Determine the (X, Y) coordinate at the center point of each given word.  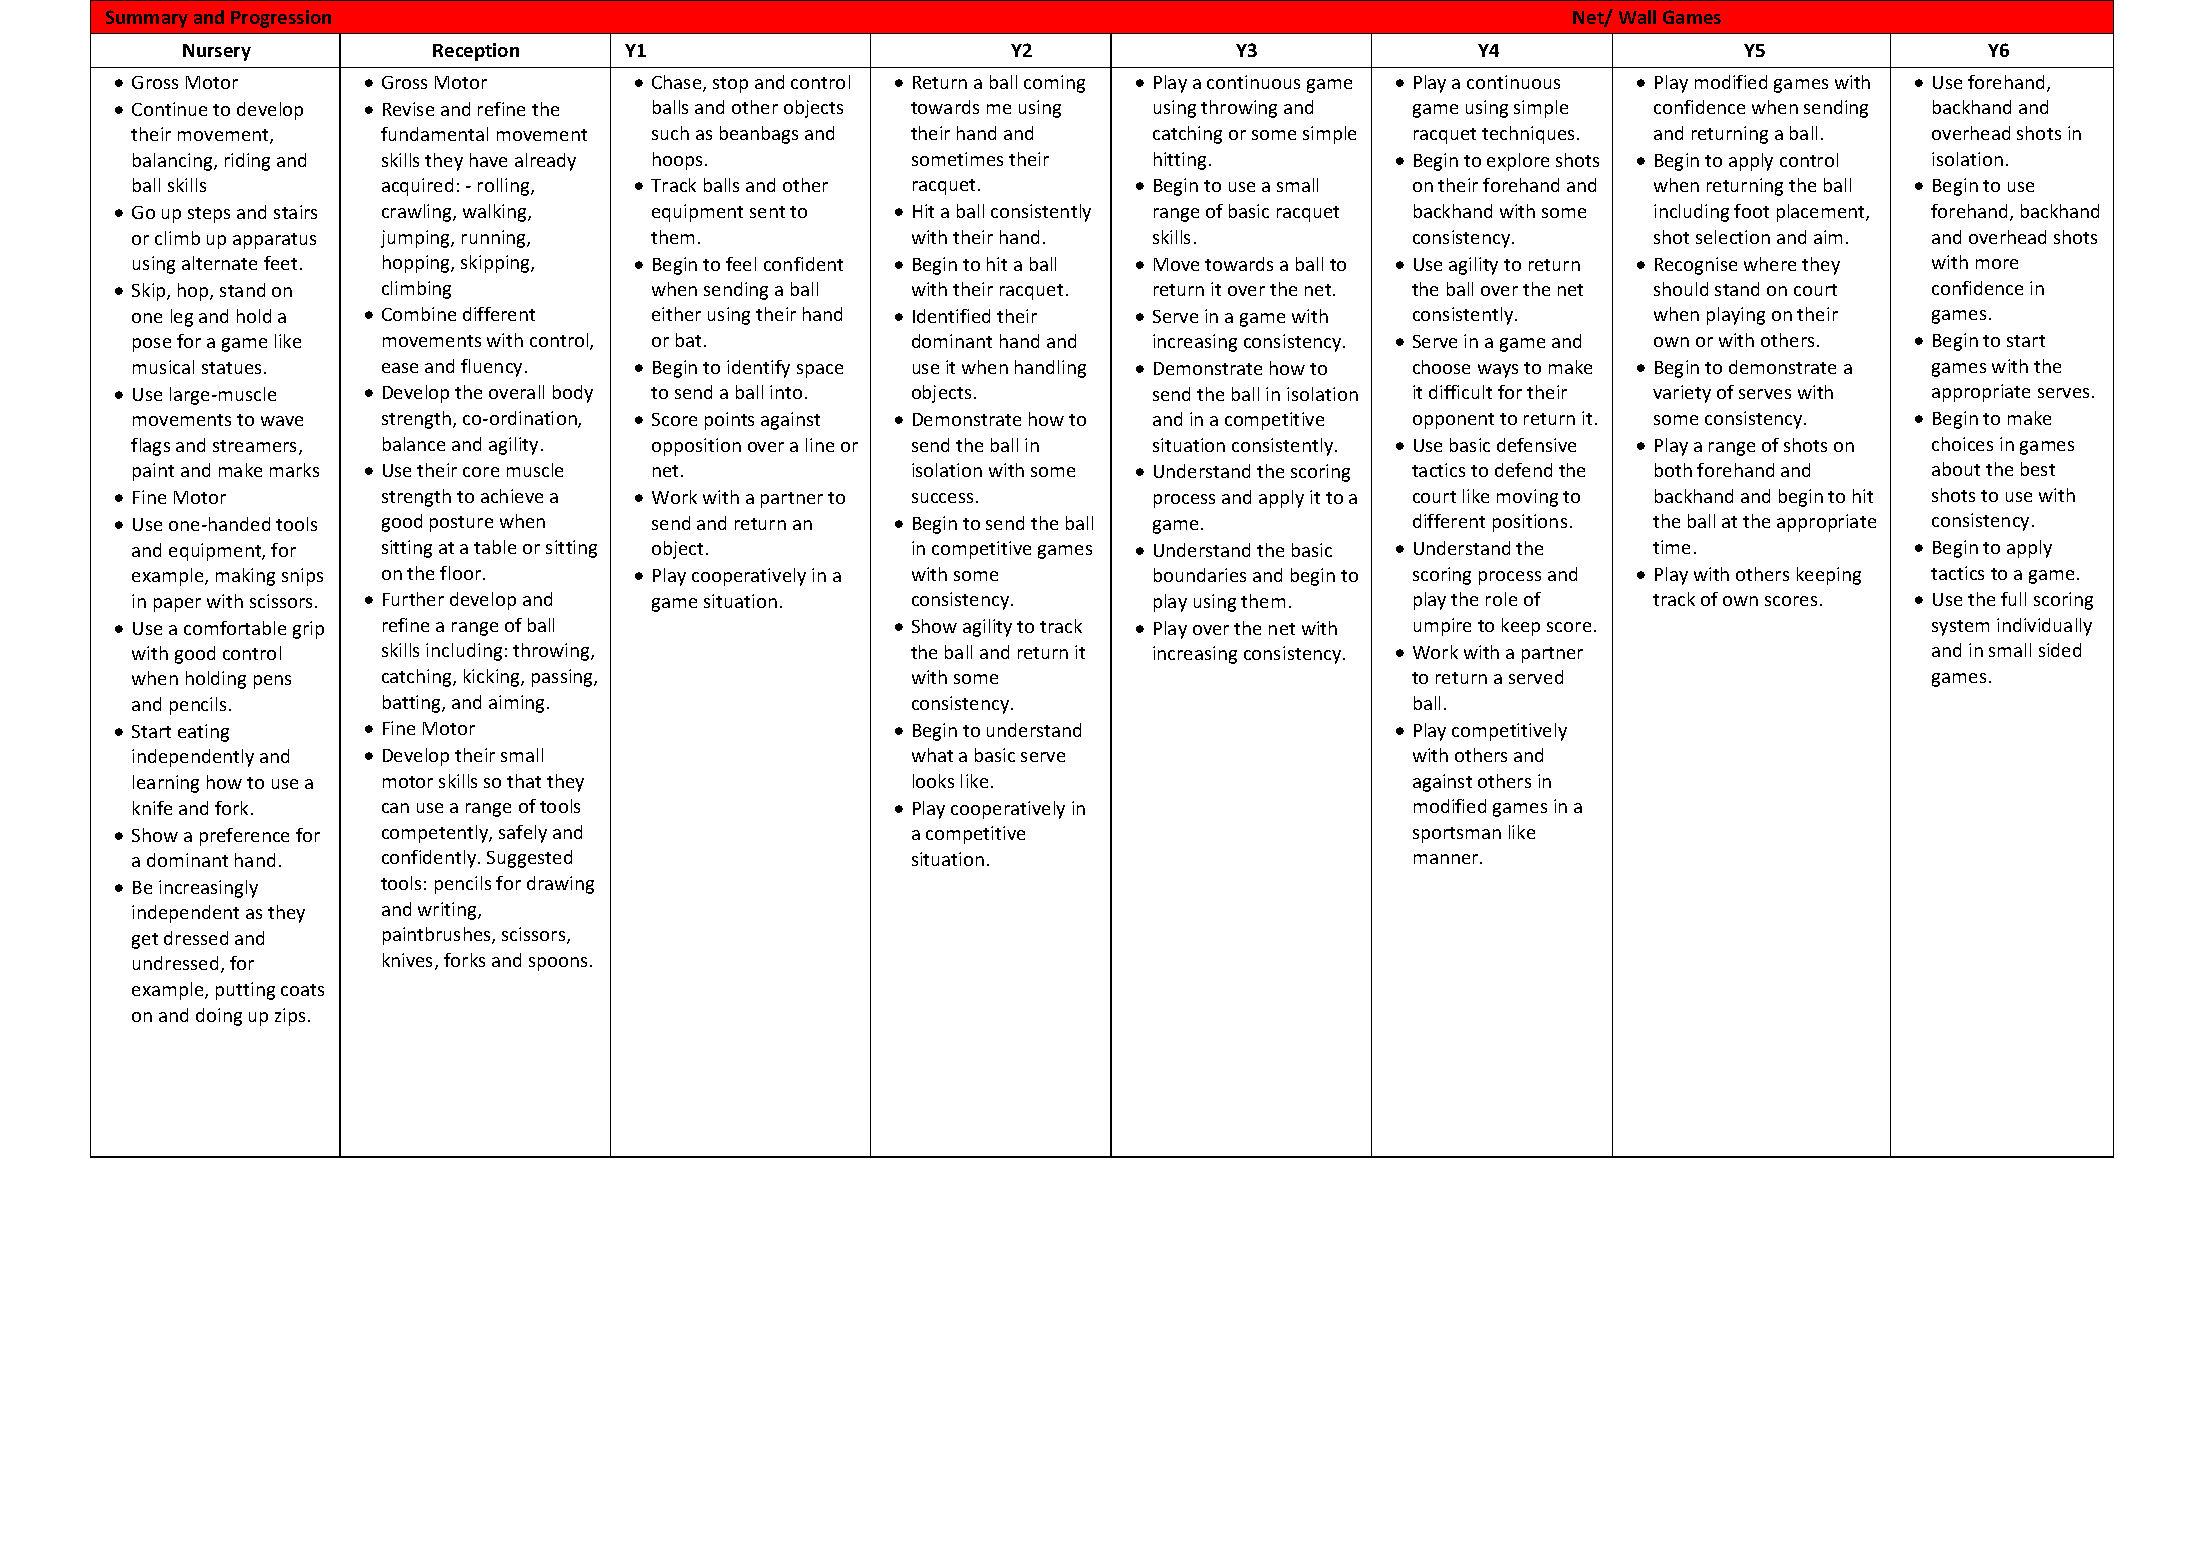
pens (272, 682)
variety (1682, 394)
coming (1054, 84)
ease (400, 368)
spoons (558, 964)
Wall (1637, 17)
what (932, 755)
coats (302, 990)
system (1960, 628)
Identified (951, 316)
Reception (476, 52)
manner (1447, 859)
